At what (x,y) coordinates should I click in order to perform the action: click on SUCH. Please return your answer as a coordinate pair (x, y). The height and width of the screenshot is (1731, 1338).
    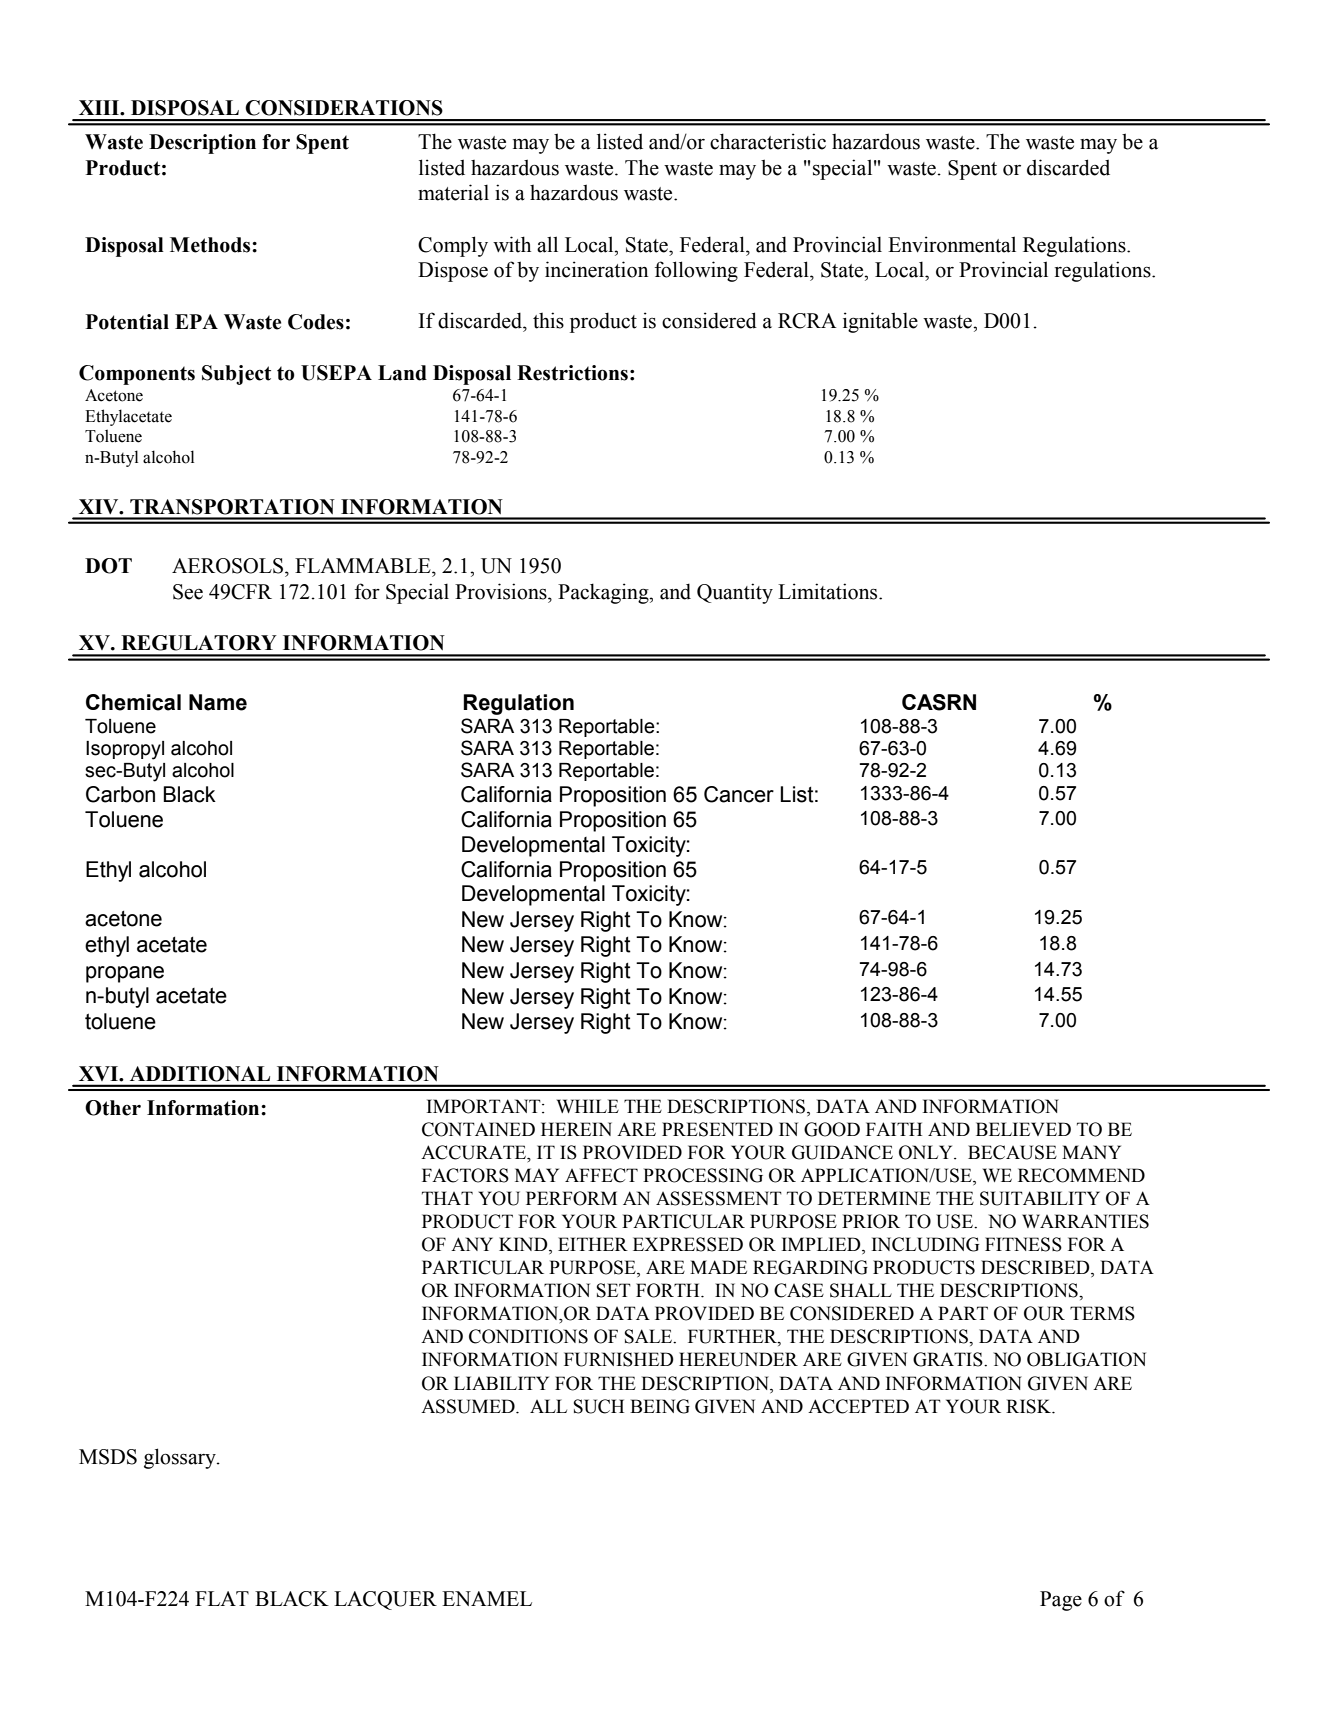
    Looking at the image, I should click on (599, 1406).
